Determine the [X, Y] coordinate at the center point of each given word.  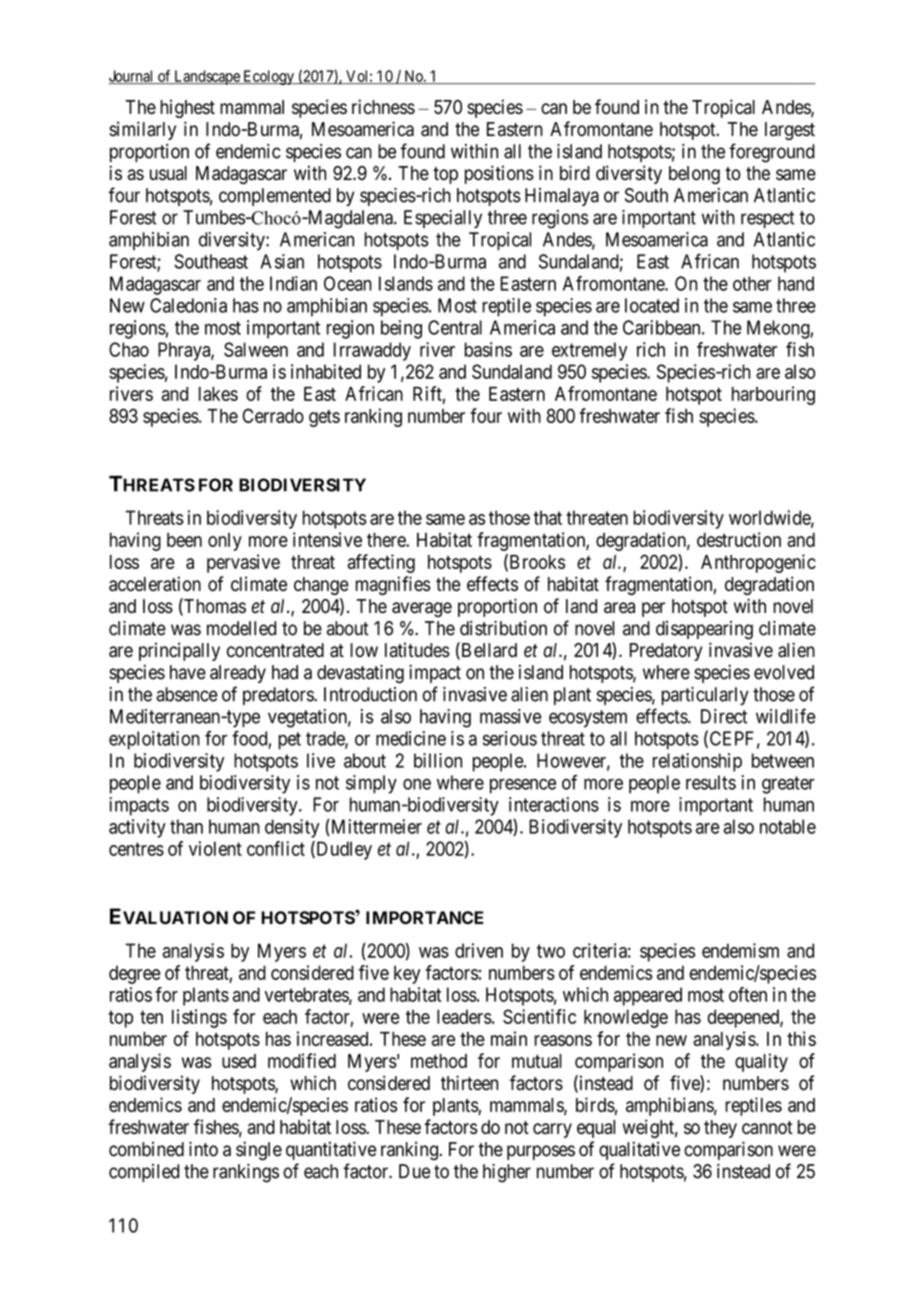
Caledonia [188, 305]
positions [499, 174]
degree [135, 975]
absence [187, 694]
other [752, 283]
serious [510, 738]
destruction [739, 539]
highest [187, 108]
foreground [772, 153]
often [748, 994]
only [225, 542]
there [387, 540]
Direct [724, 716]
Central [455, 327]
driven [479, 950]
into [203, 1149]
